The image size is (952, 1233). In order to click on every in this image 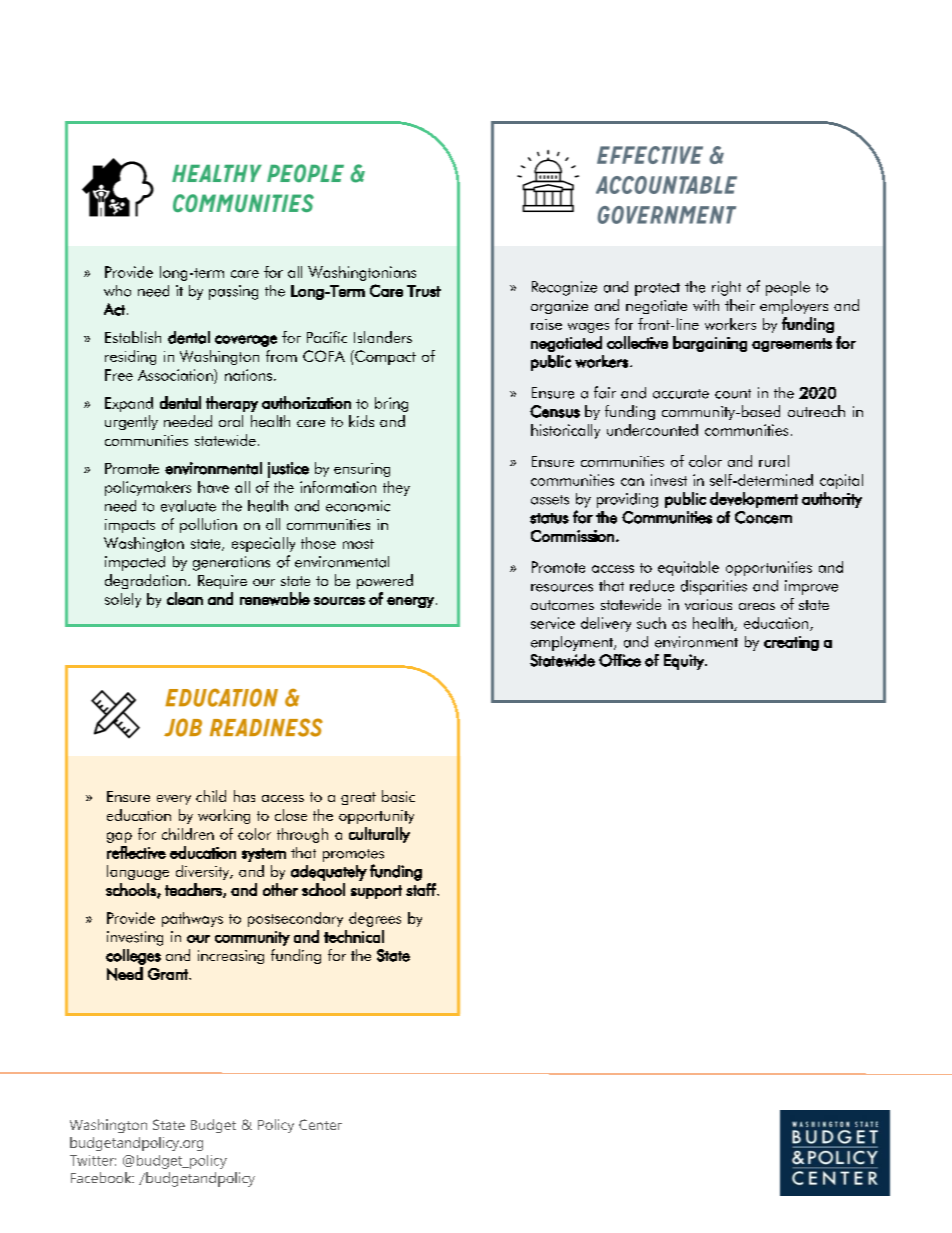, I will do `click(174, 800)`.
